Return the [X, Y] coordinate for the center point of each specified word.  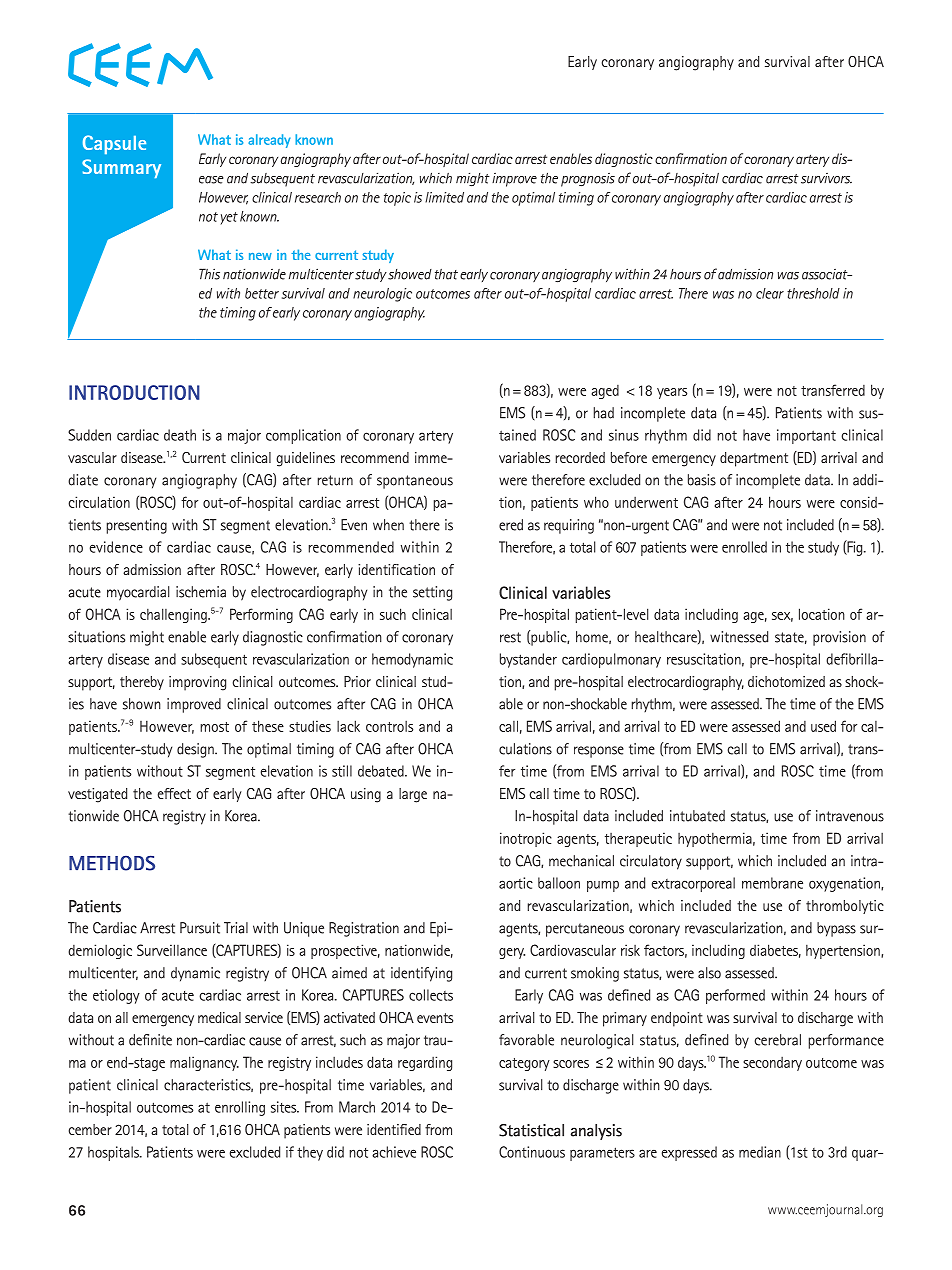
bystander [528, 660]
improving [197, 683]
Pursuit [200, 928]
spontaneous [415, 482]
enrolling [240, 1108]
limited [444, 197]
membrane [772, 883]
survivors [826, 178]
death [180, 435]
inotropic [526, 839]
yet [229, 218]
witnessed [739, 637]
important [806, 436]
